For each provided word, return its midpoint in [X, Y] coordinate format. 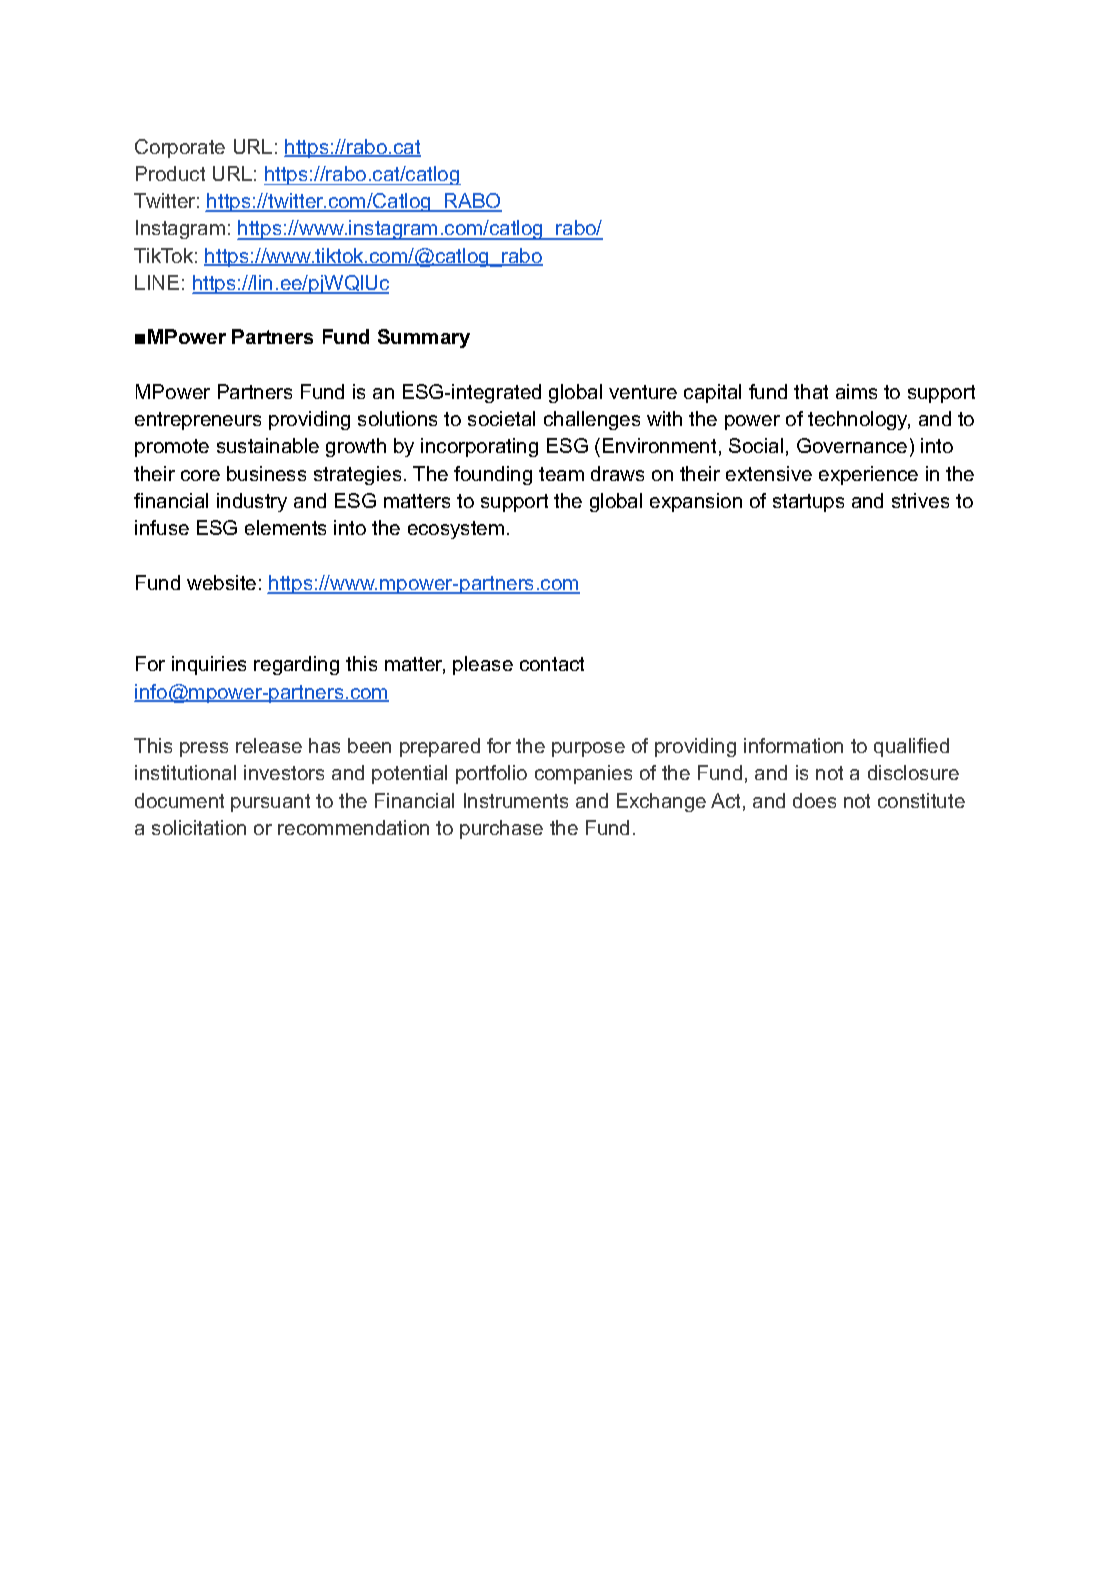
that [811, 391]
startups [808, 503]
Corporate [180, 148]
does [814, 800]
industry [252, 502]
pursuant [270, 803]
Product [170, 173]
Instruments [516, 800]
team [561, 474]
